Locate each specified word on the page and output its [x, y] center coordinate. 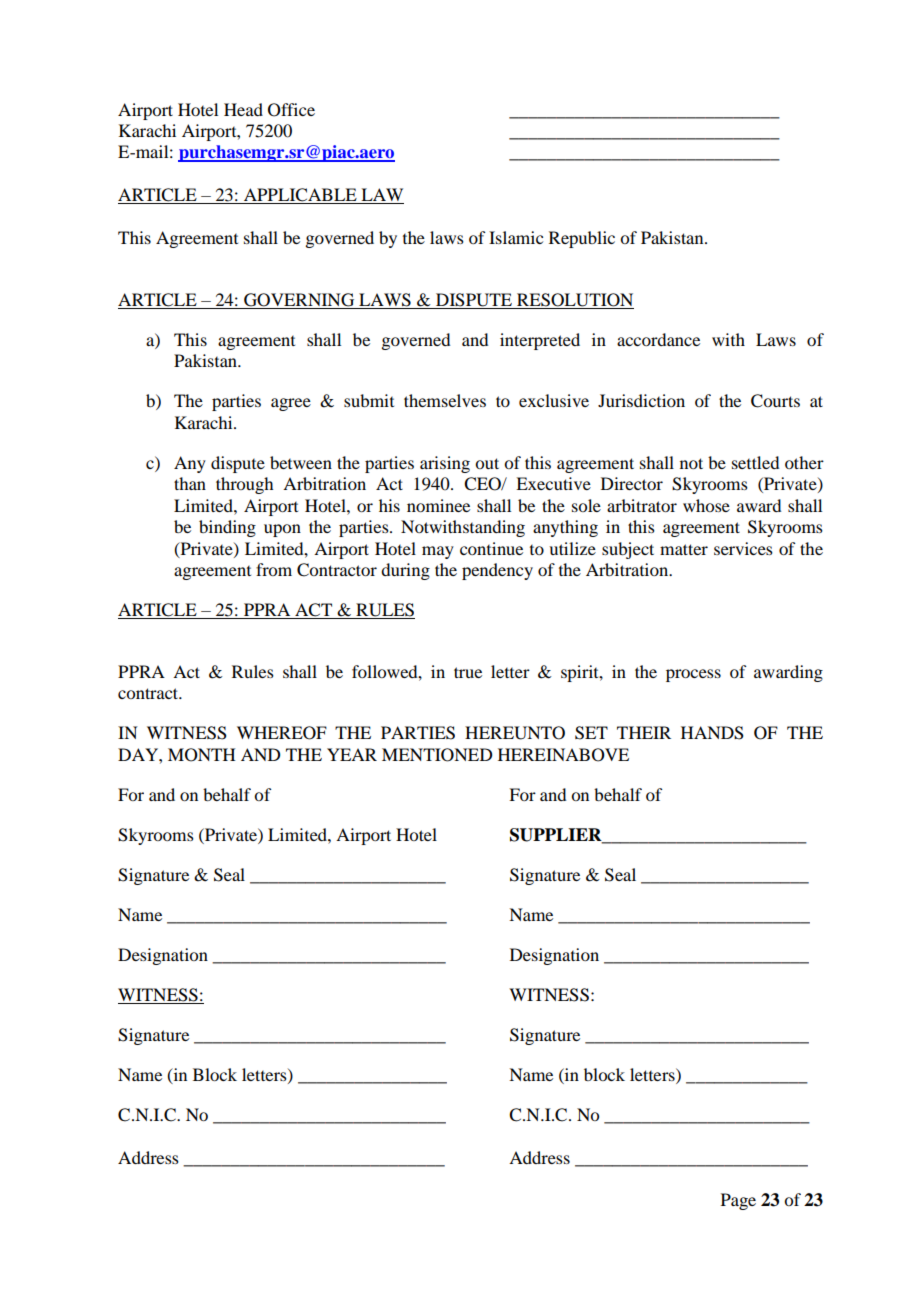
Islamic [516, 237]
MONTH [202, 755]
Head [243, 109]
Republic [582, 239]
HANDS [712, 733]
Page [738, 1201]
